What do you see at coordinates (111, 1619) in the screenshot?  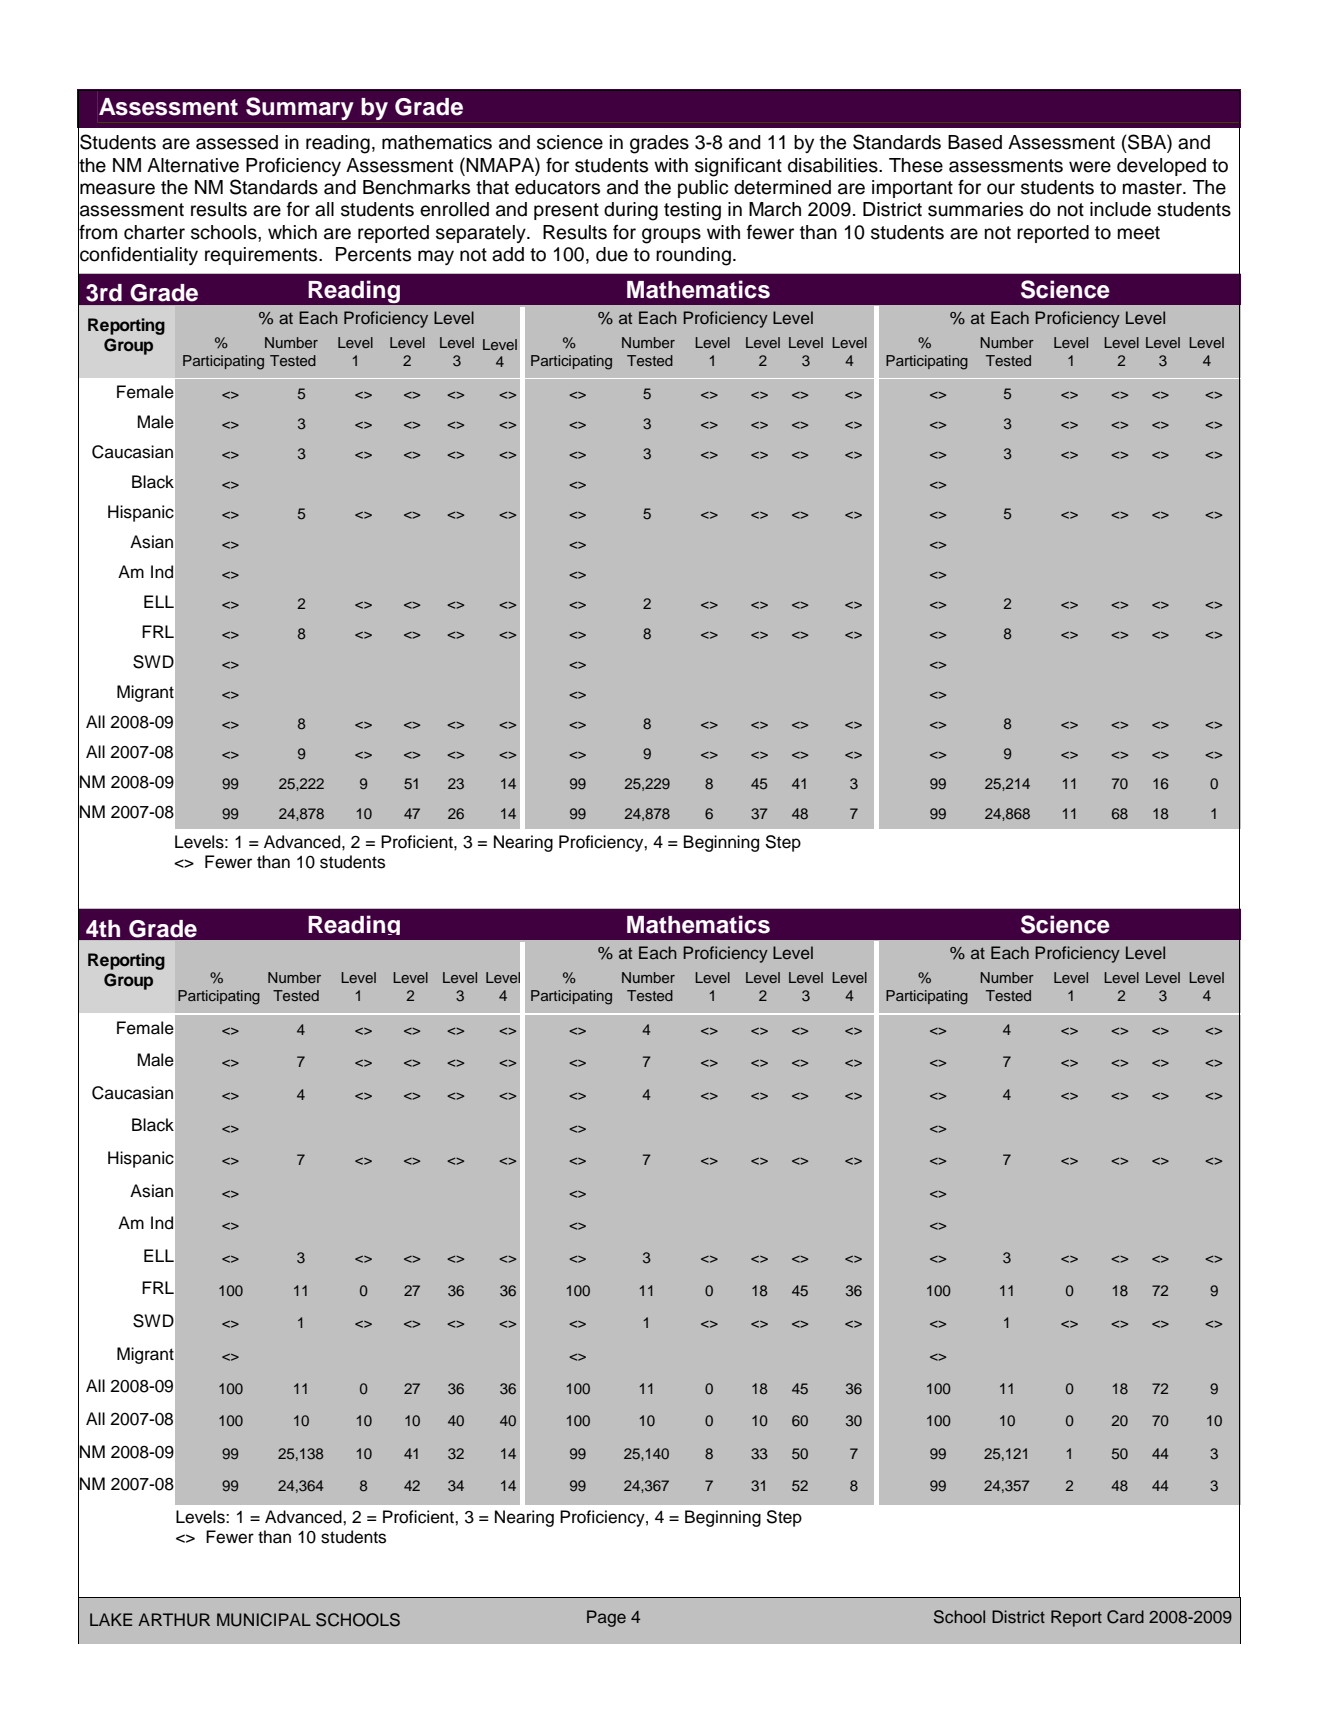 I see `LAKE` at bounding box center [111, 1619].
